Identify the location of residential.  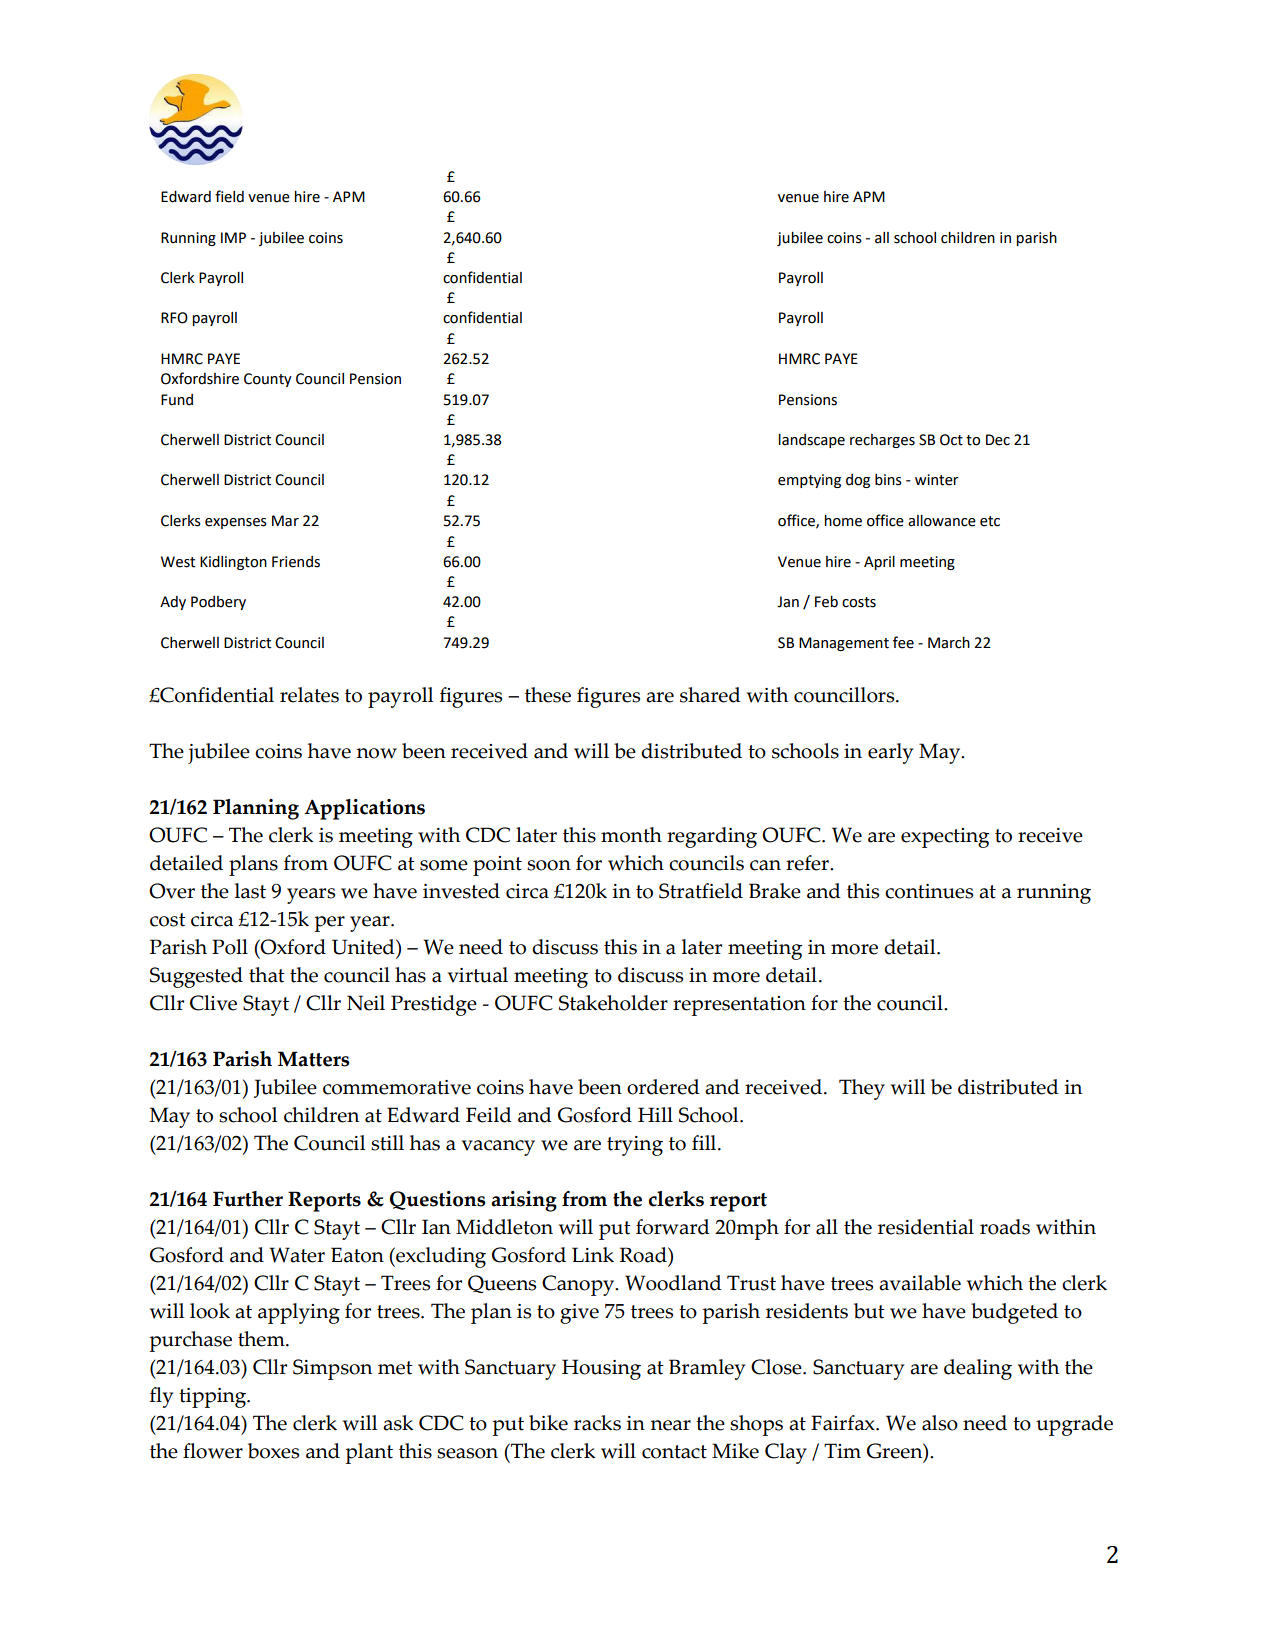
(926, 1227).
